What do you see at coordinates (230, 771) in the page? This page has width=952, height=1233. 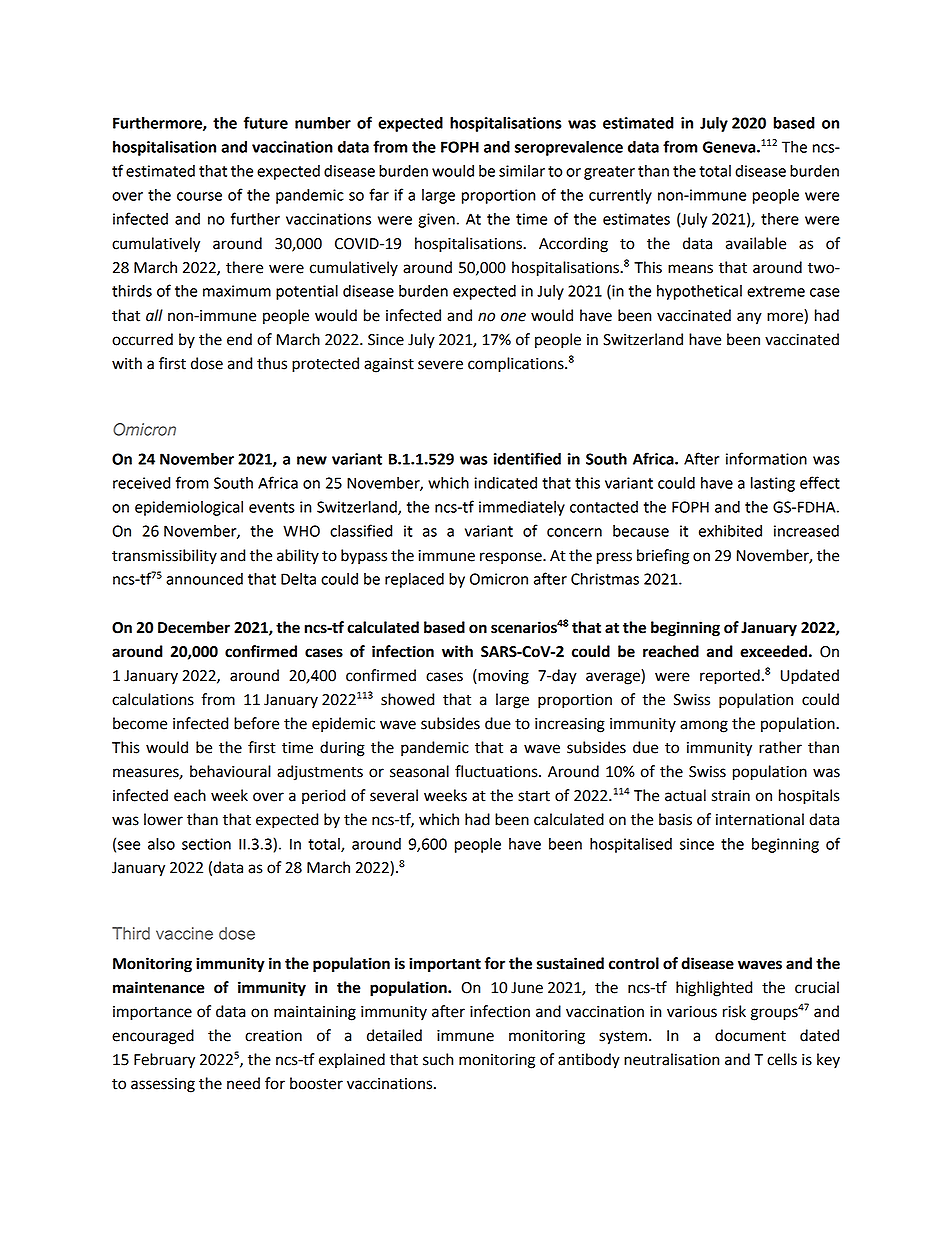 I see `behavioural` at bounding box center [230, 771].
